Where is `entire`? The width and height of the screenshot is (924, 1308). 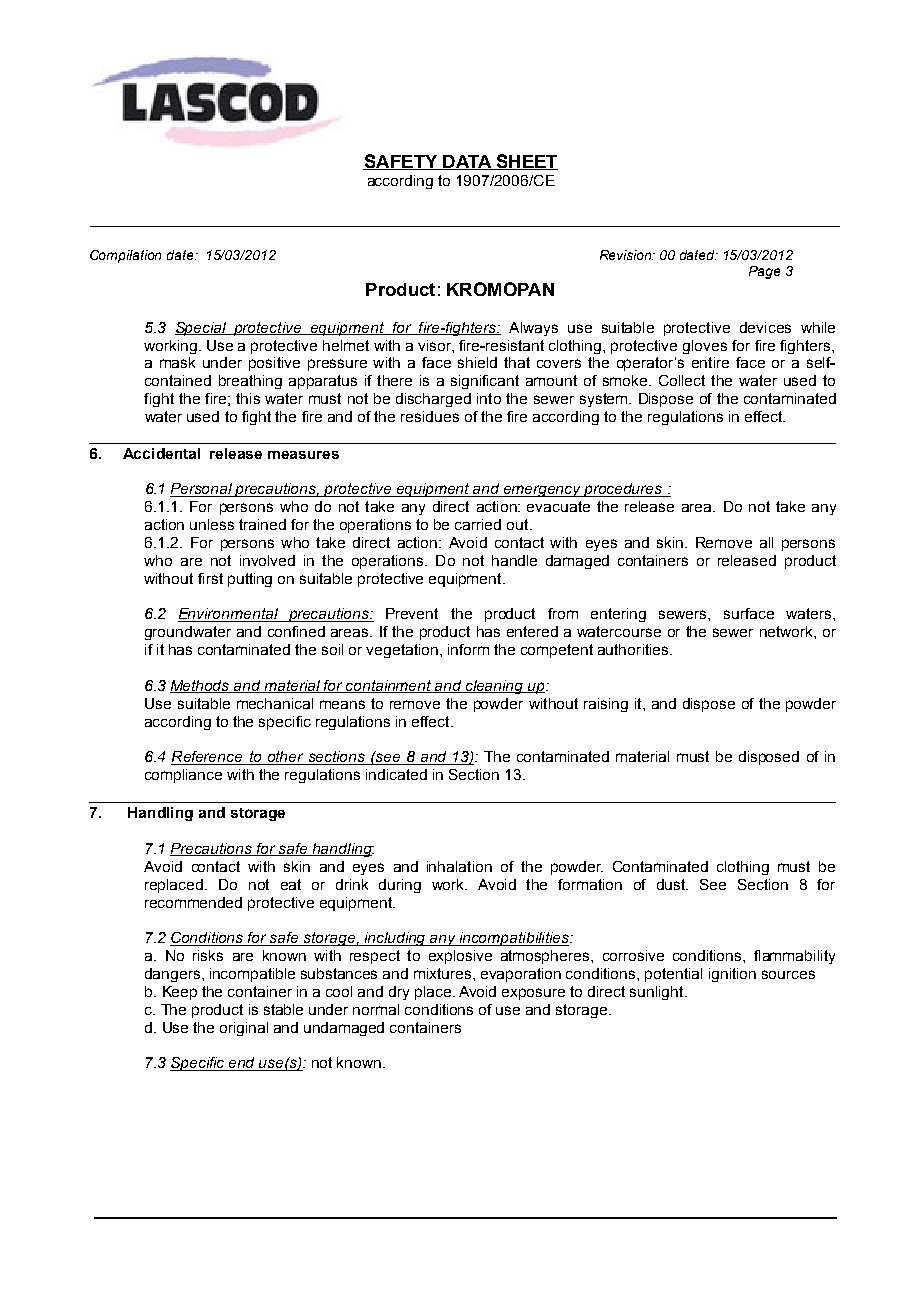
entire is located at coordinates (710, 362).
